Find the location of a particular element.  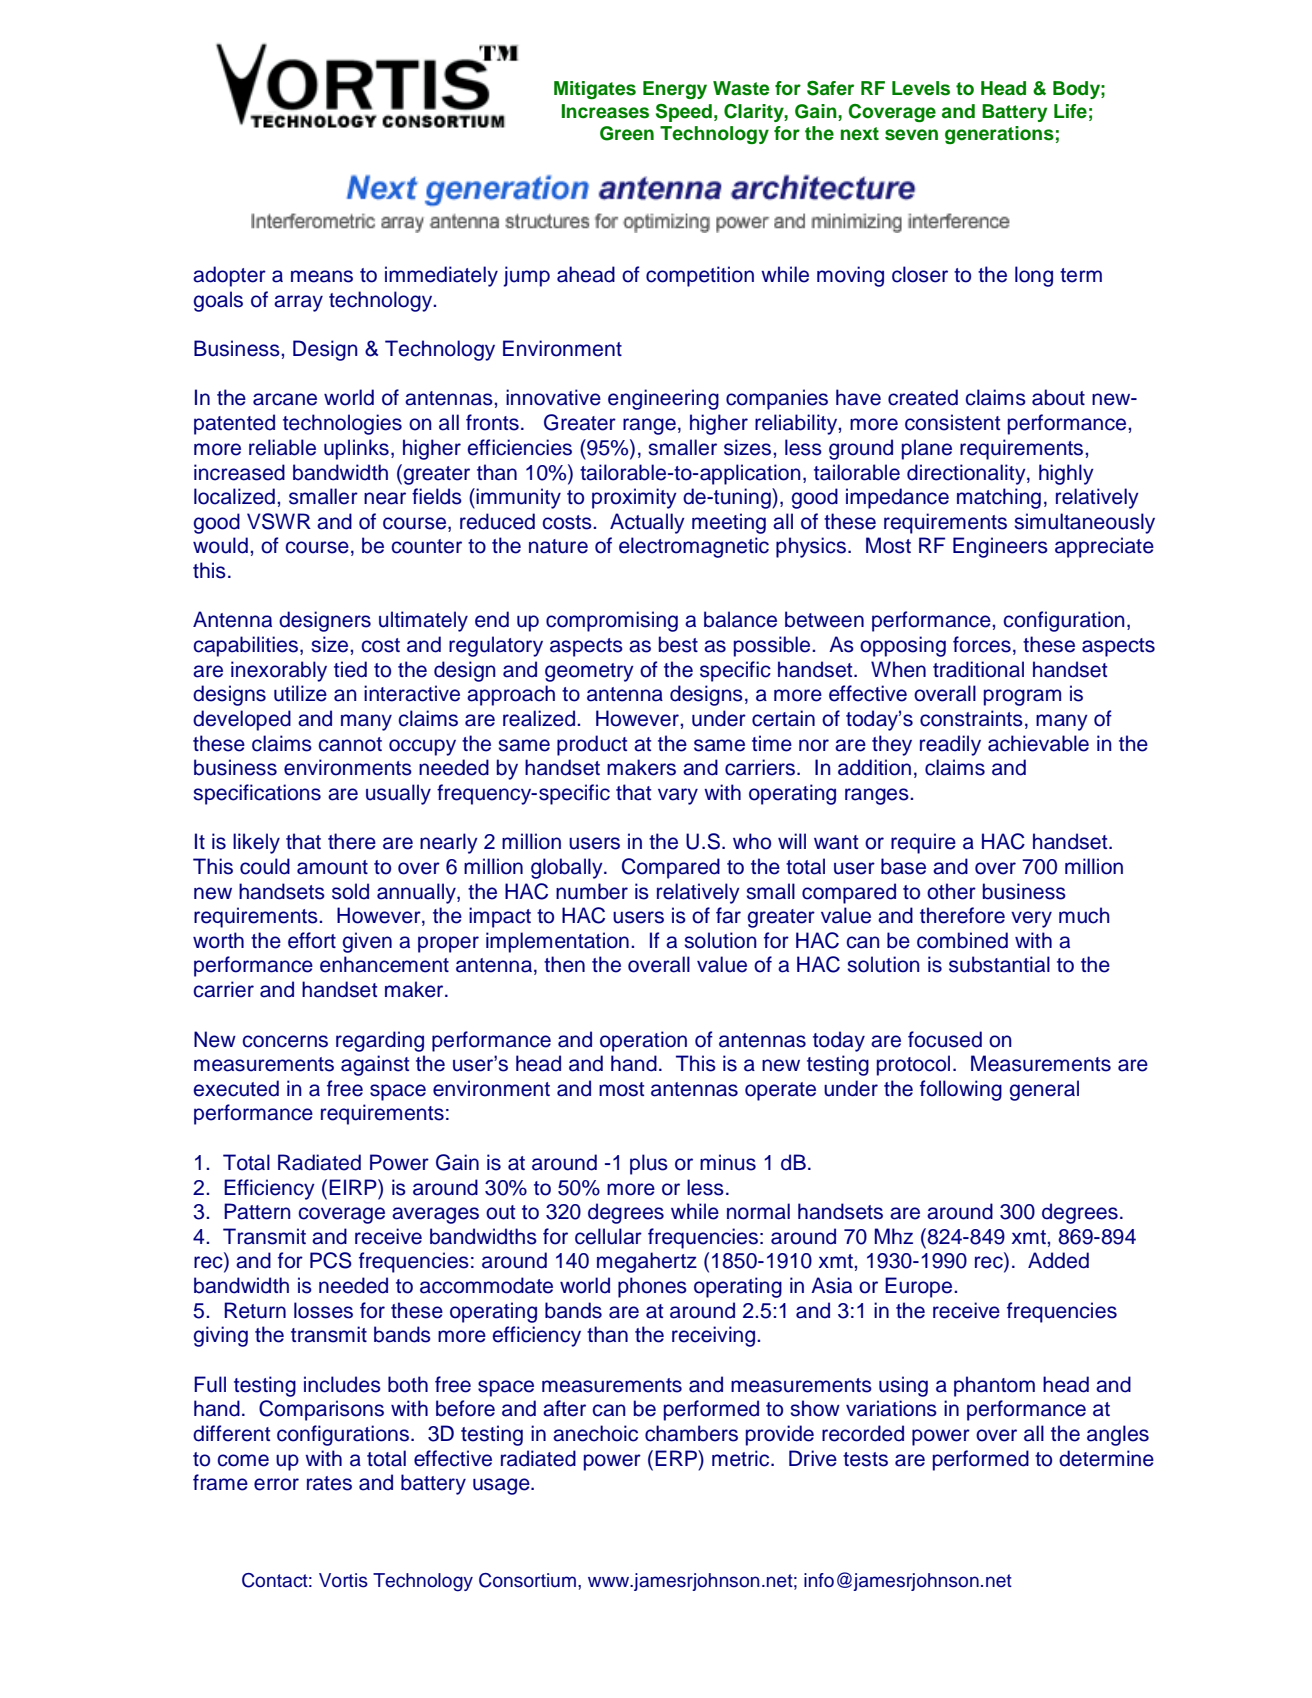

concerns is located at coordinates (285, 1041).
